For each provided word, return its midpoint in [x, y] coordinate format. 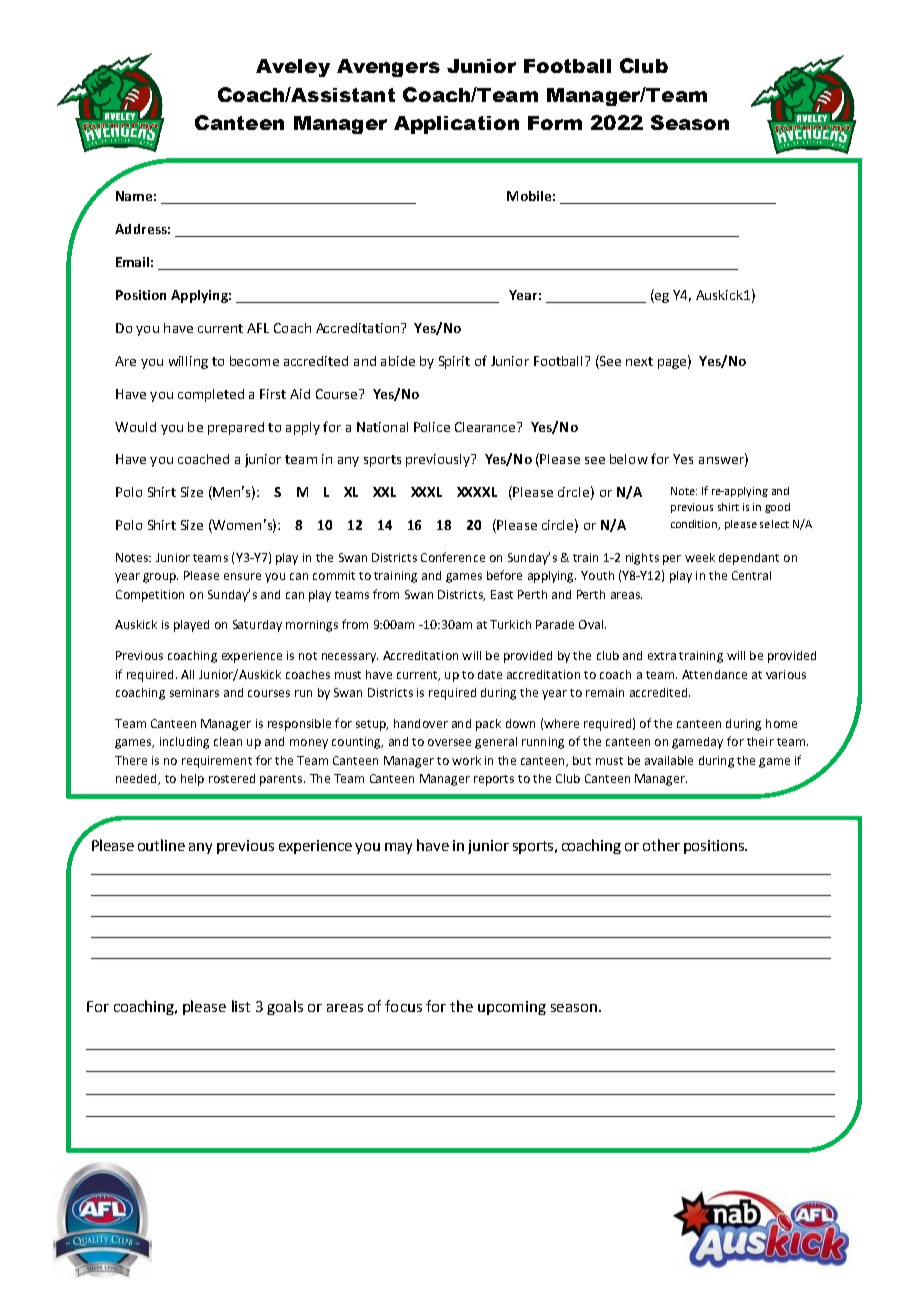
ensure [242, 576]
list [241, 1006]
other [661, 845]
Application [456, 125]
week [700, 557]
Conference [453, 557]
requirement [217, 762]
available [669, 760]
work [466, 760]
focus [403, 1006]
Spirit [454, 362]
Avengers [388, 68]
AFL [258, 328]
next [639, 361]
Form [555, 123]
